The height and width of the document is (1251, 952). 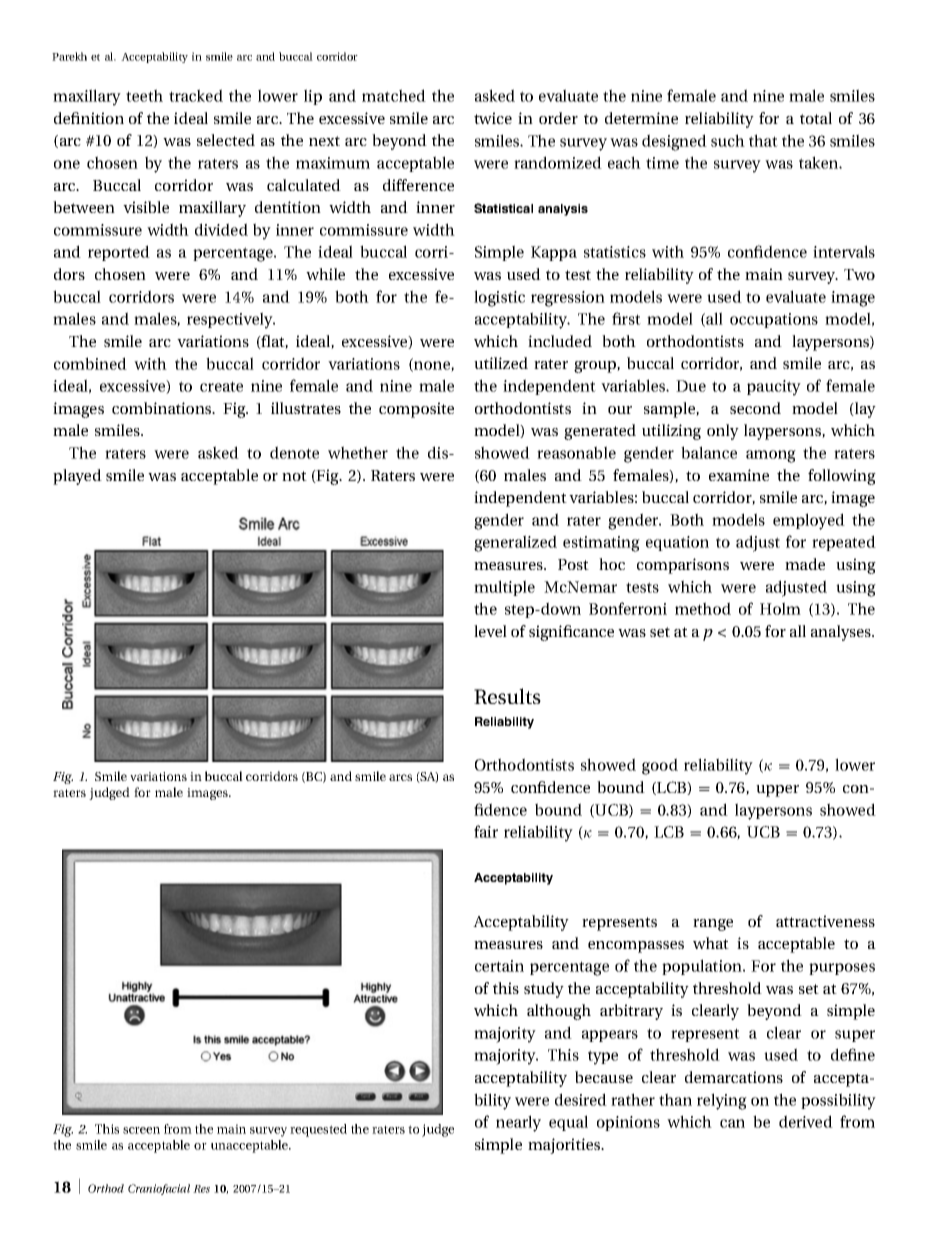 What do you see at coordinates (493, 118) in the document?
I see `twice` at bounding box center [493, 118].
